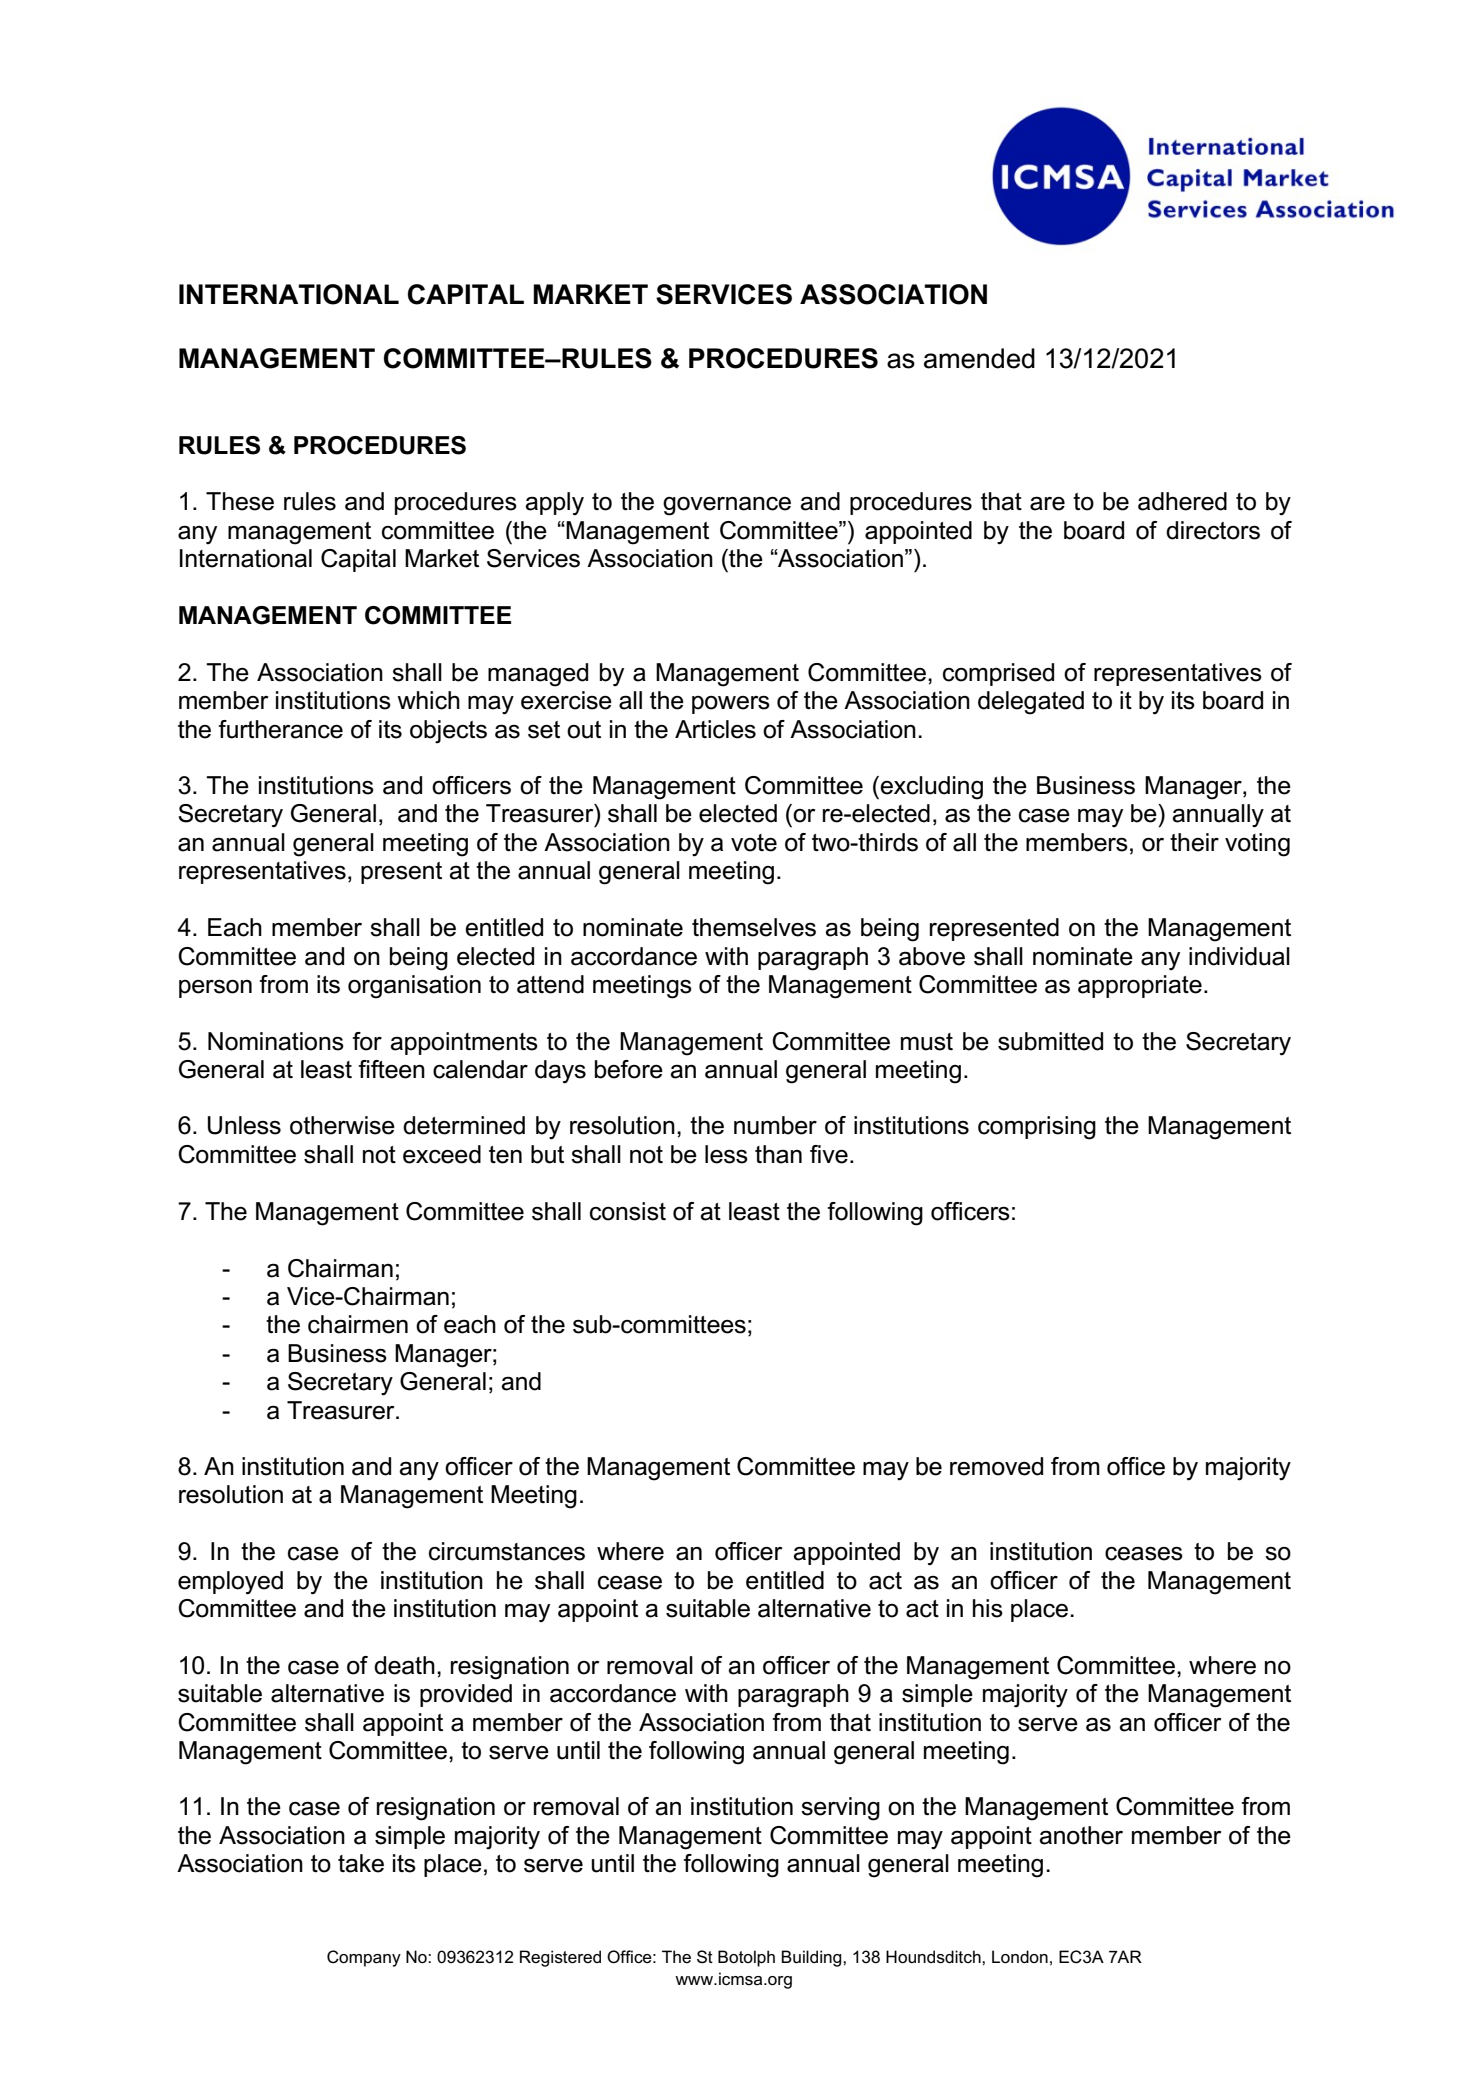 This screenshot has height=2077, width=1469. What do you see at coordinates (358, 1324) in the screenshot?
I see `chairmen` at bounding box center [358, 1324].
